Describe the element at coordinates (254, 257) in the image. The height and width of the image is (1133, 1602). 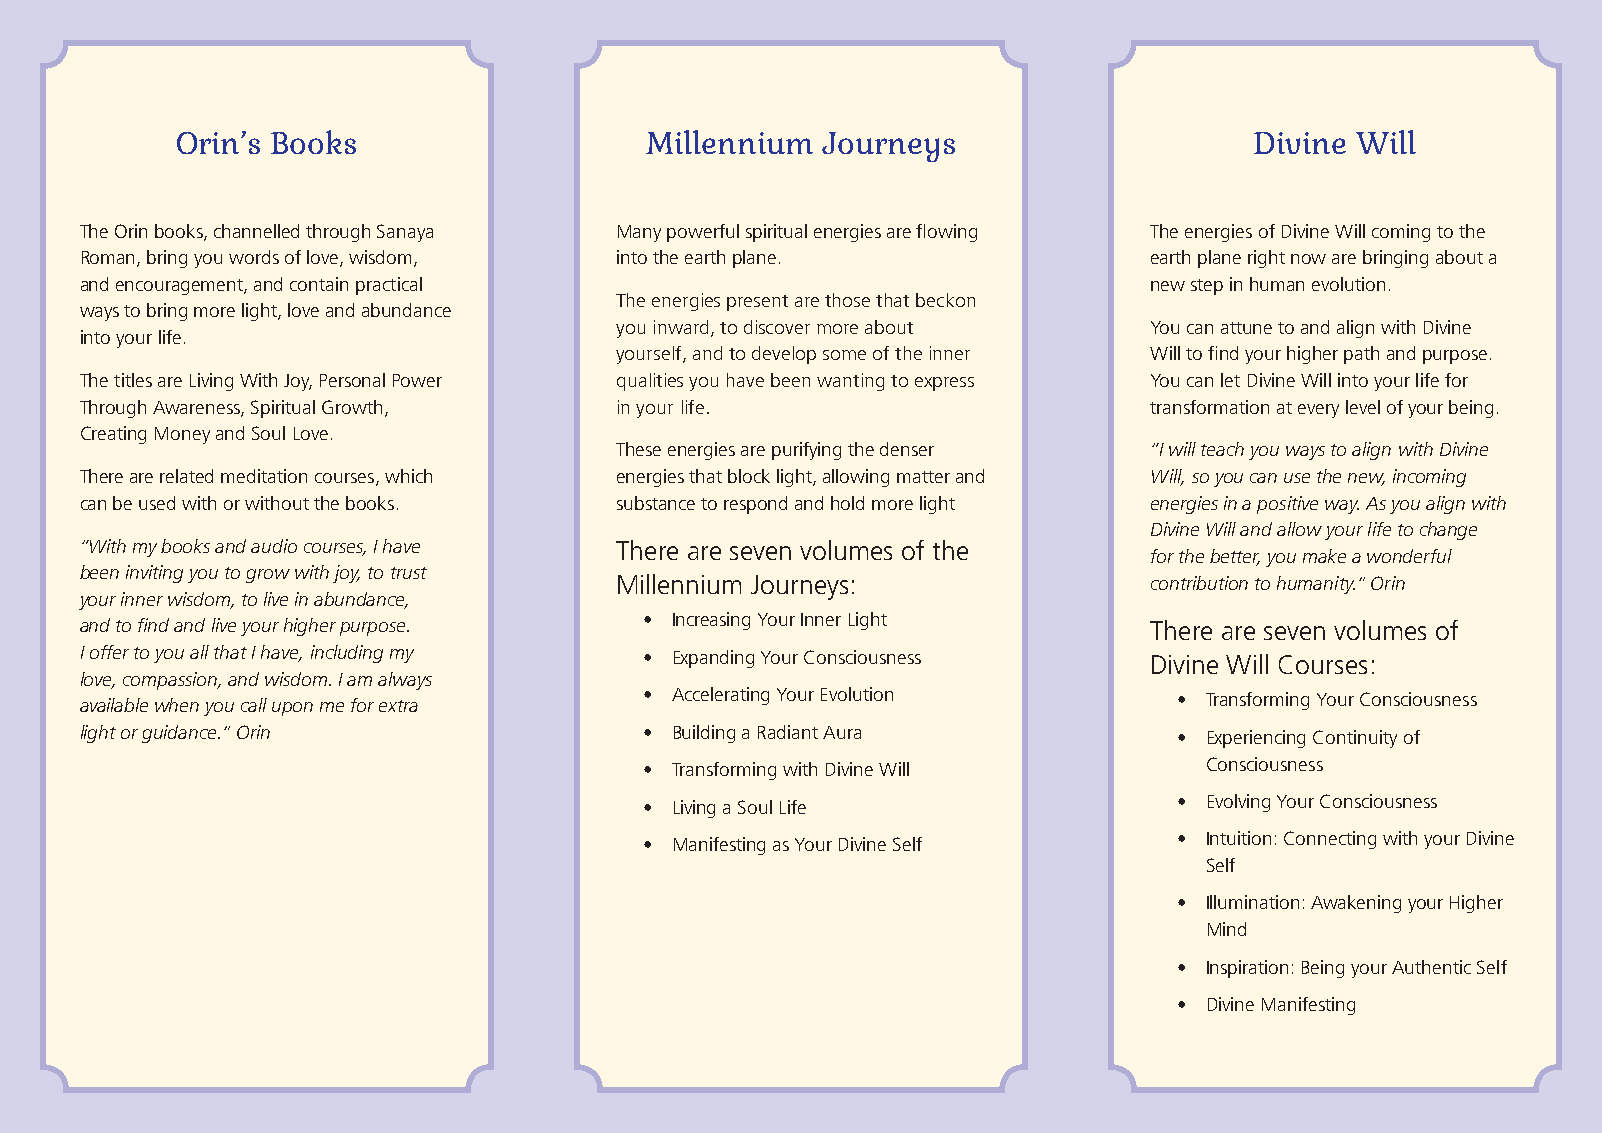
I see `words` at that location.
